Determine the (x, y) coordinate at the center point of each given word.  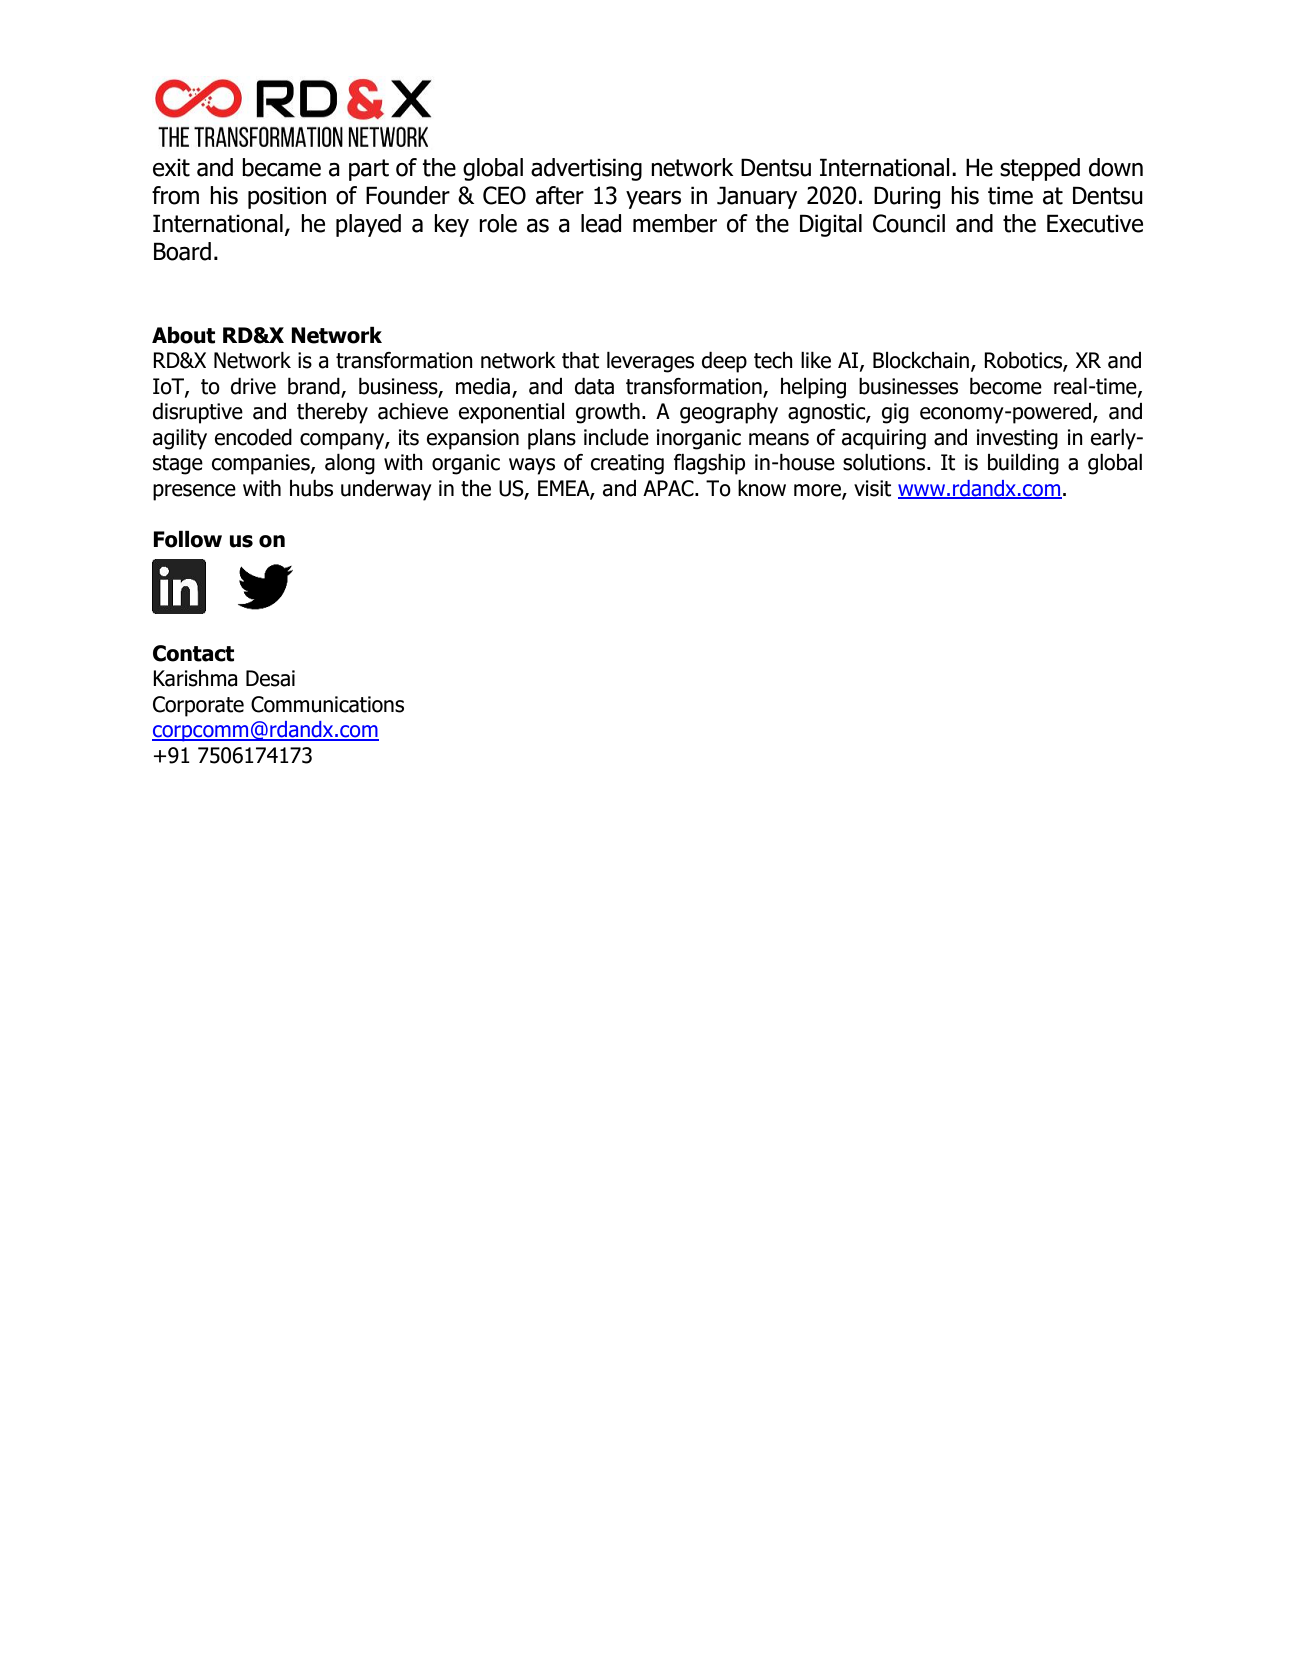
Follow (187, 539)
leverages (650, 362)
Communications (327, 704)
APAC (669, 488)
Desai (270, 678)
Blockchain (922, 361)
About (183, 335)
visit (872, 488)
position (287, 197)
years (653, 200)
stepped (1040, 169)
